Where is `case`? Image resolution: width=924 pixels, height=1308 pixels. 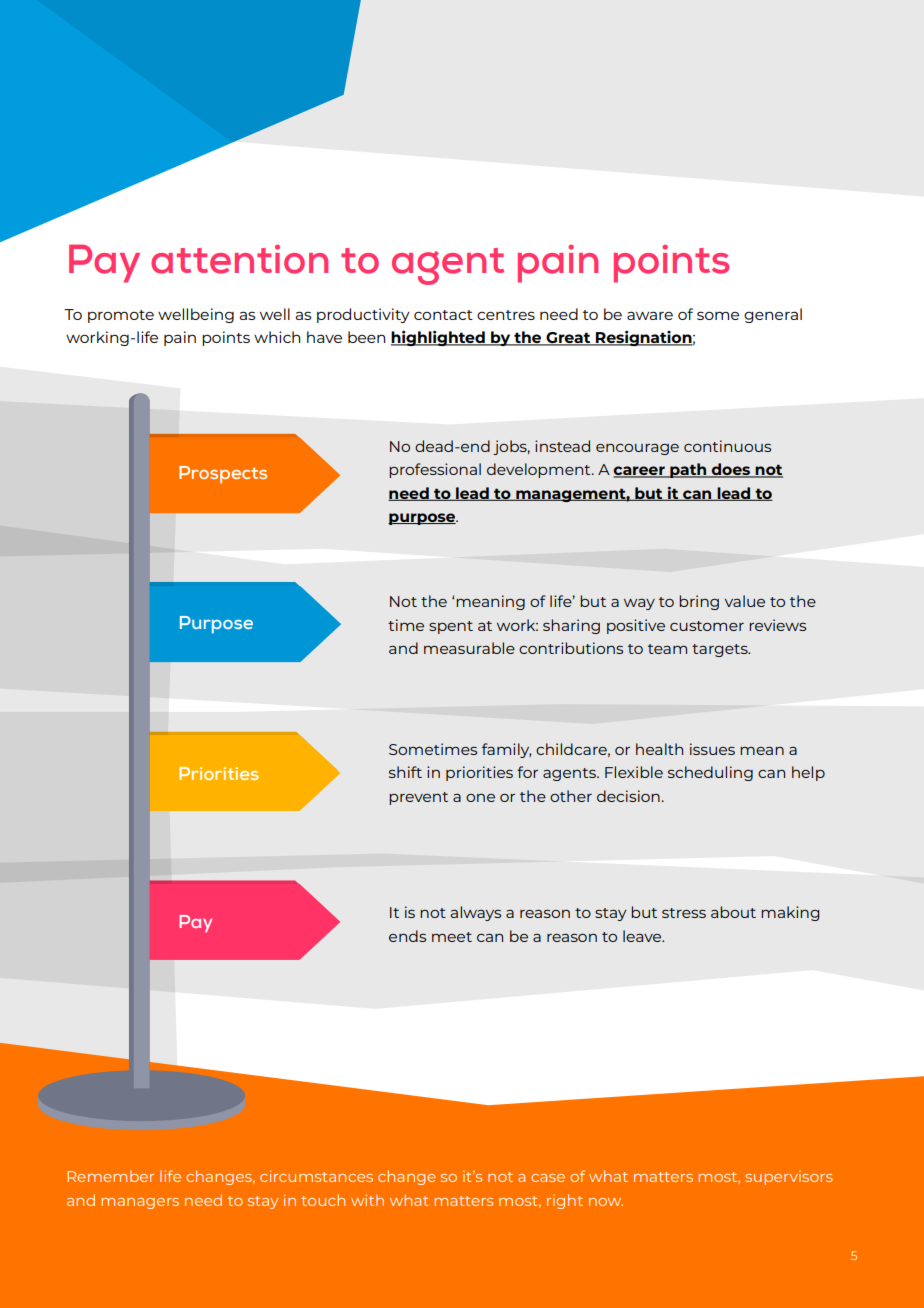 case is located at coordinates (548, 1178).
